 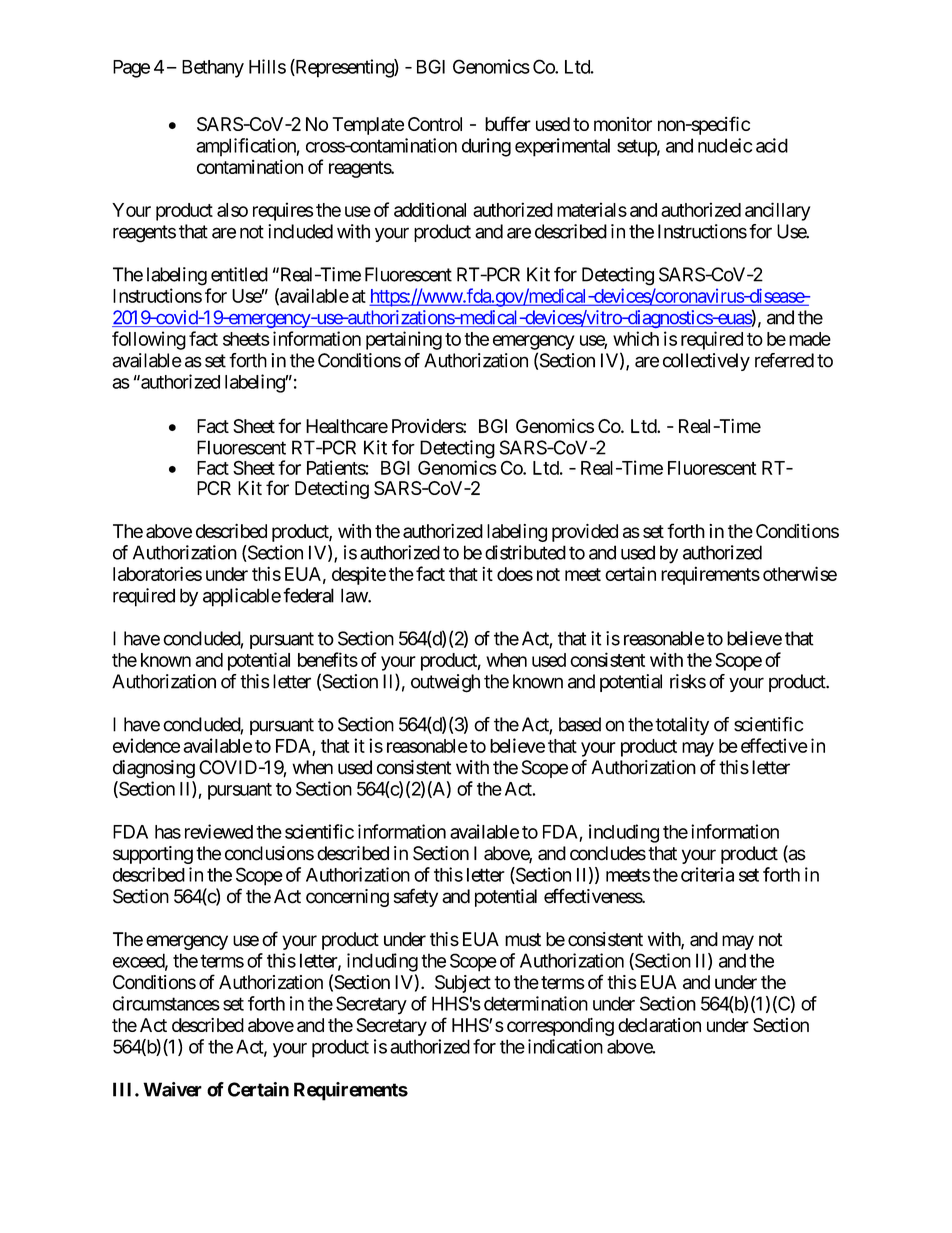 I want to click on nucleic, so click(x=725, y=145).
